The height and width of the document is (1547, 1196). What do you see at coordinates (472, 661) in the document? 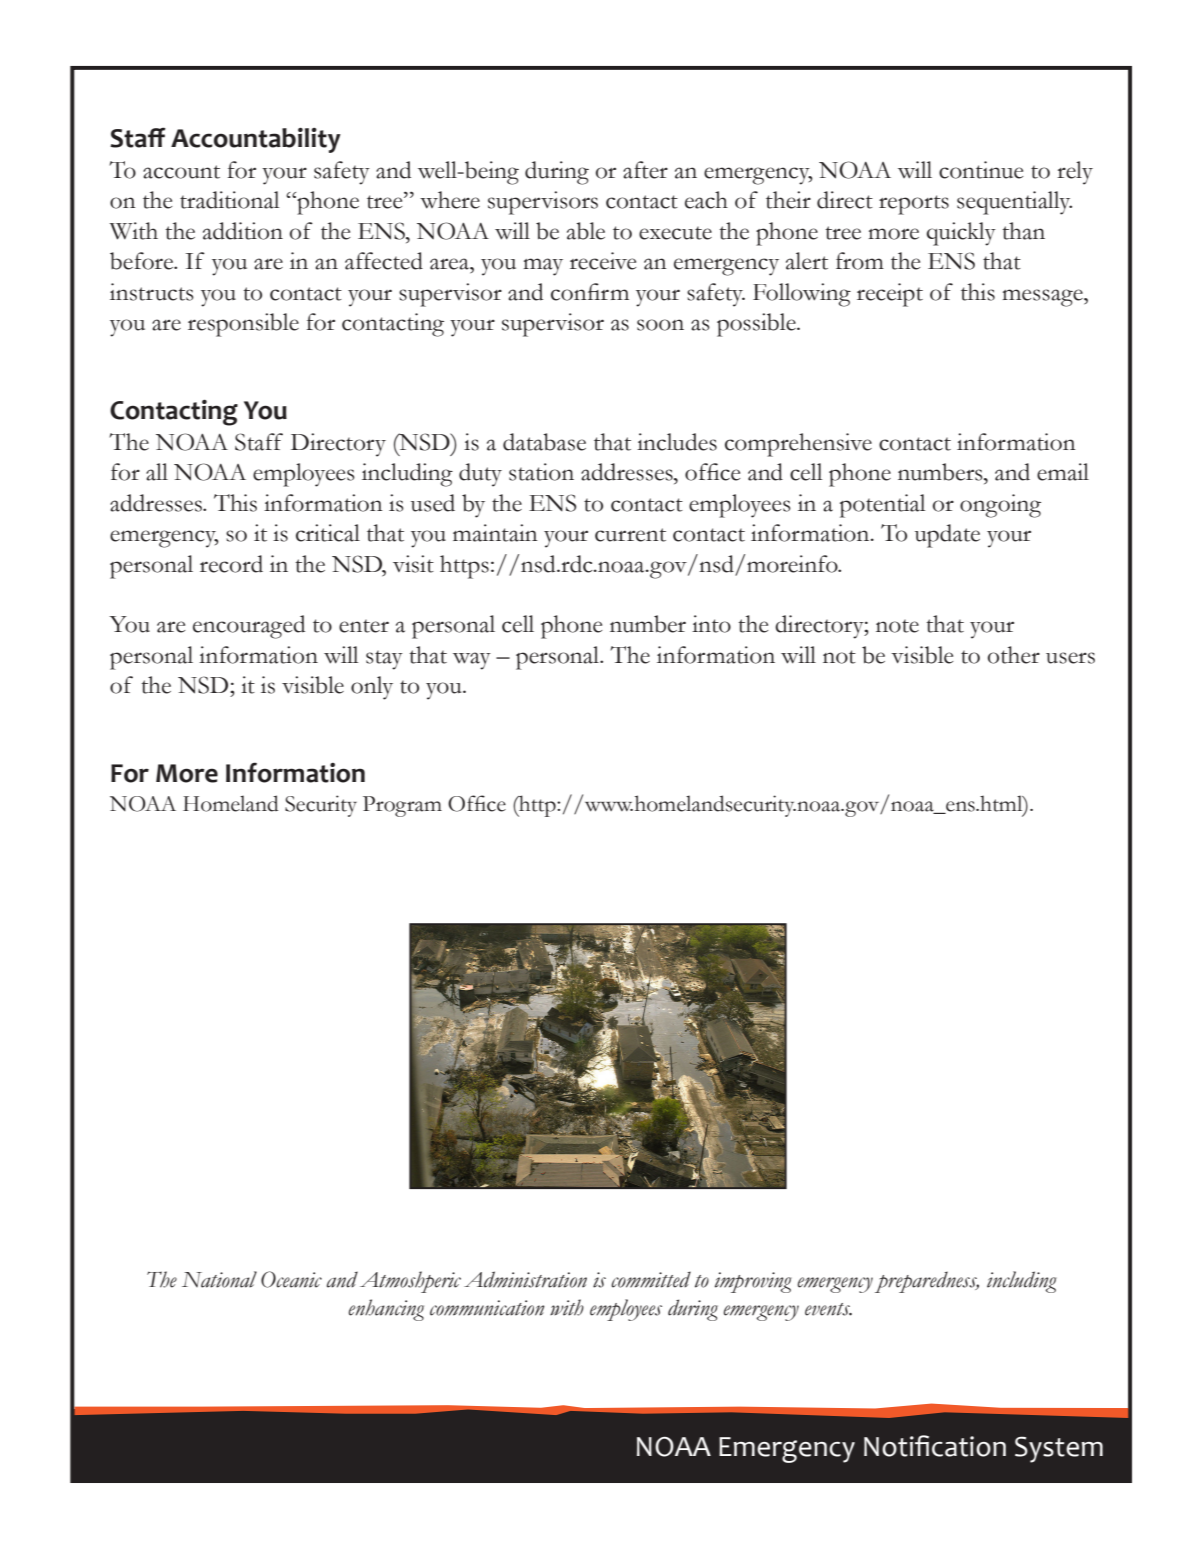
I see `way` at bounding box center [472, 661].
